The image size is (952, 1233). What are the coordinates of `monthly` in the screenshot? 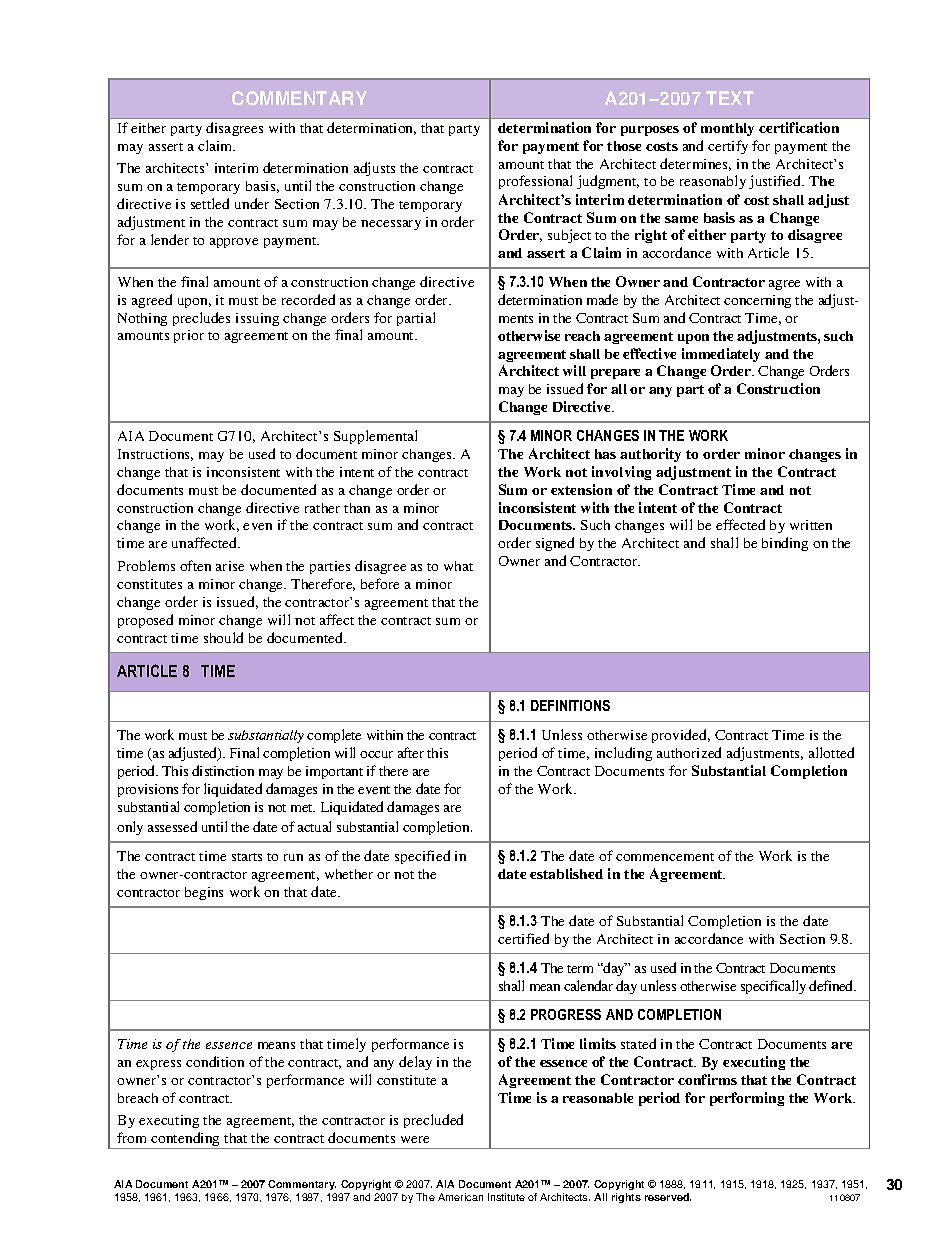 It's located at (727, 129).
